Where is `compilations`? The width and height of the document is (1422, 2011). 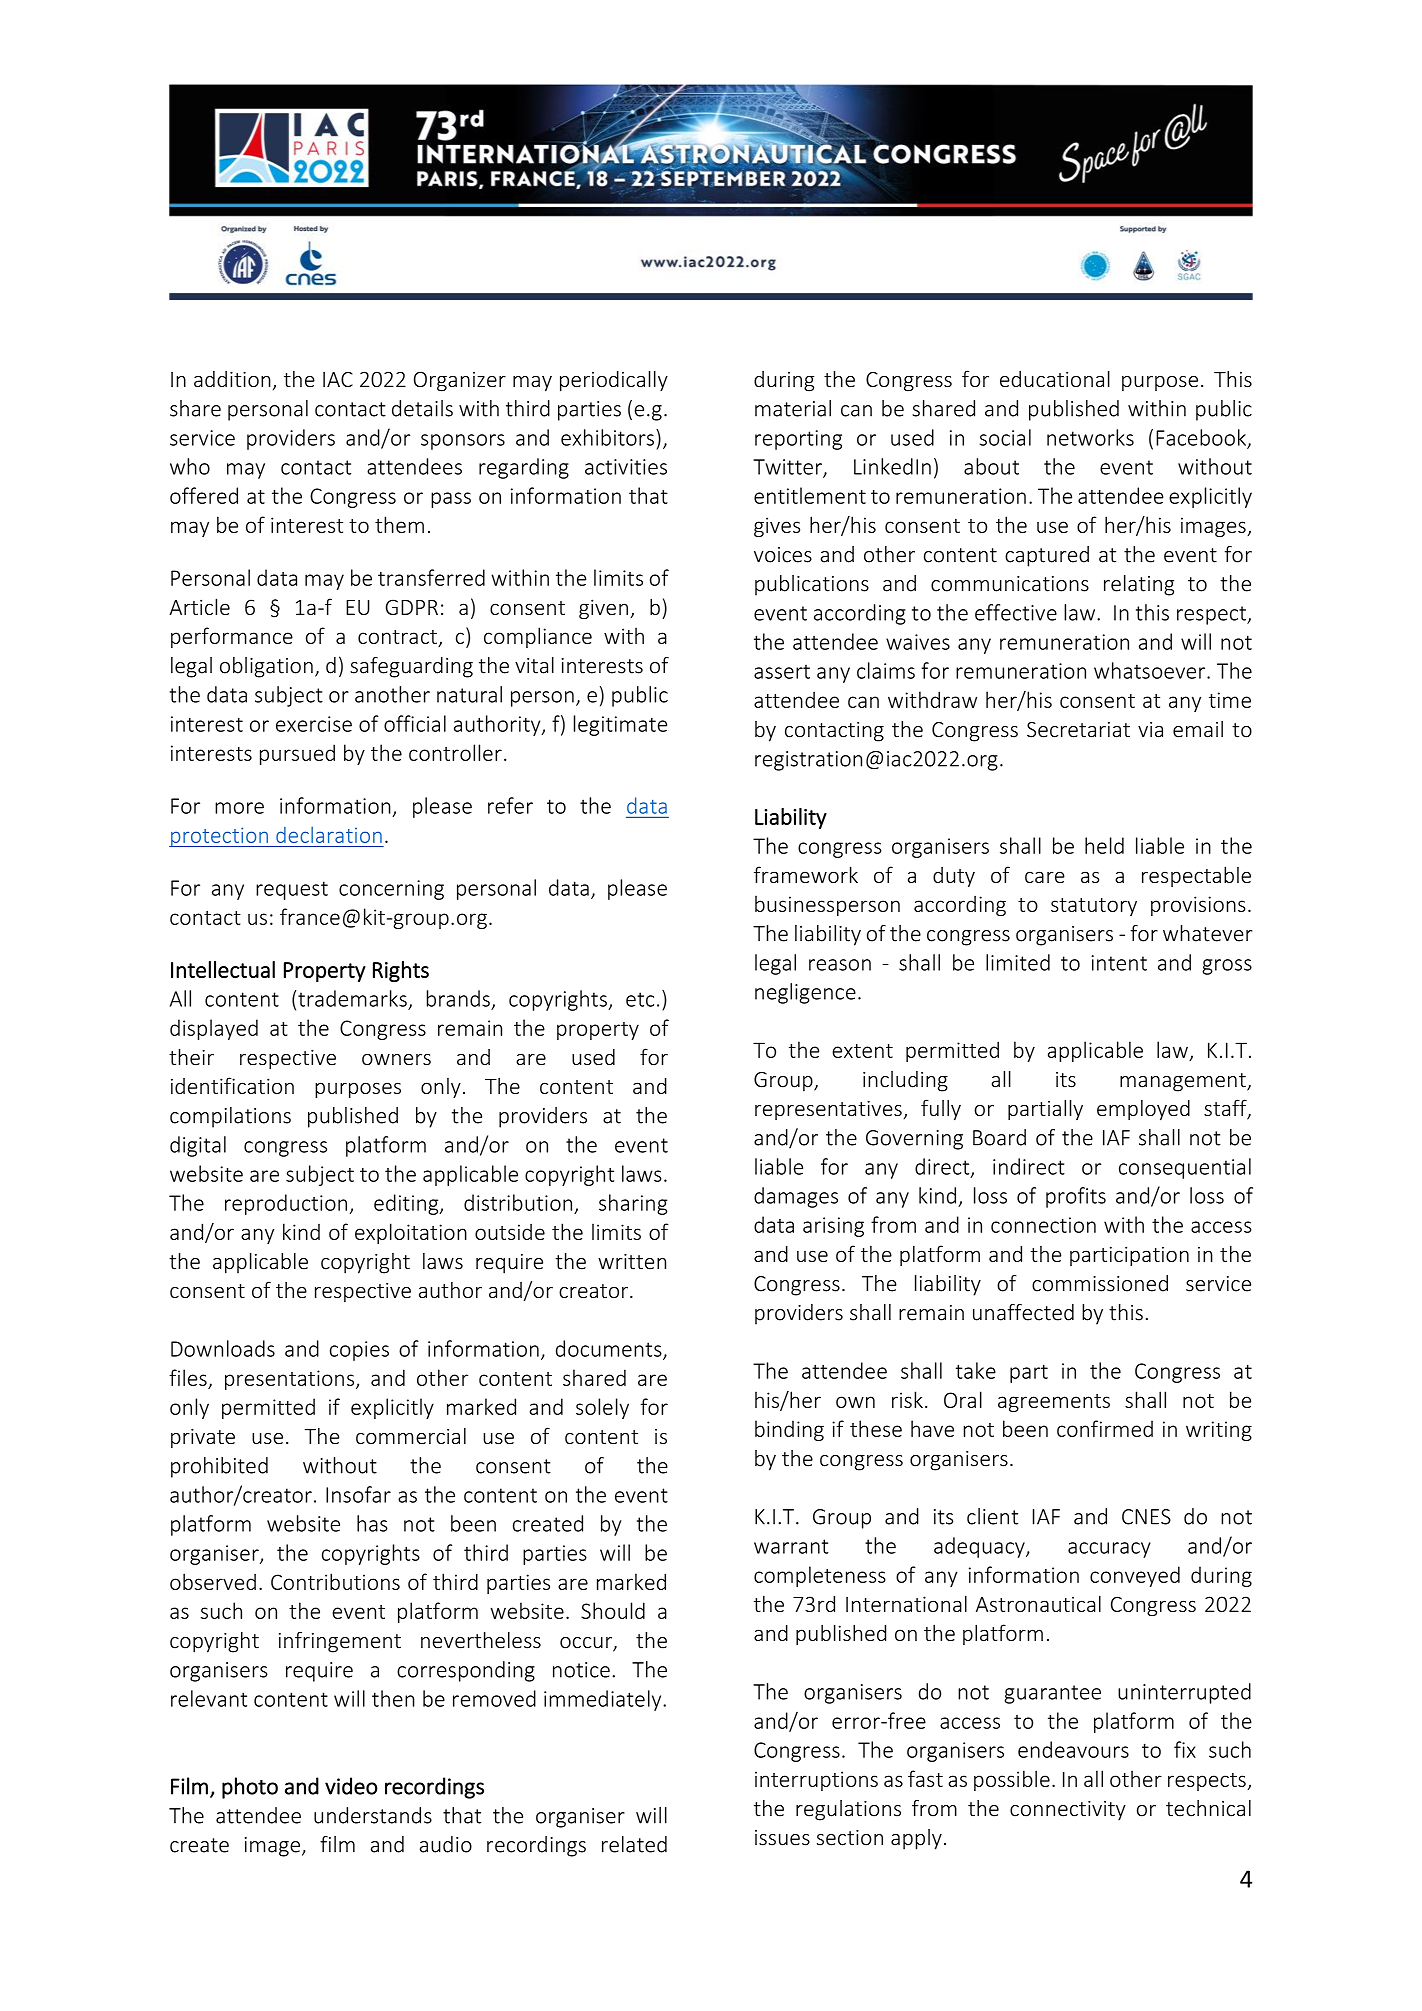
compilations is located at coordinates (230, 1117).
